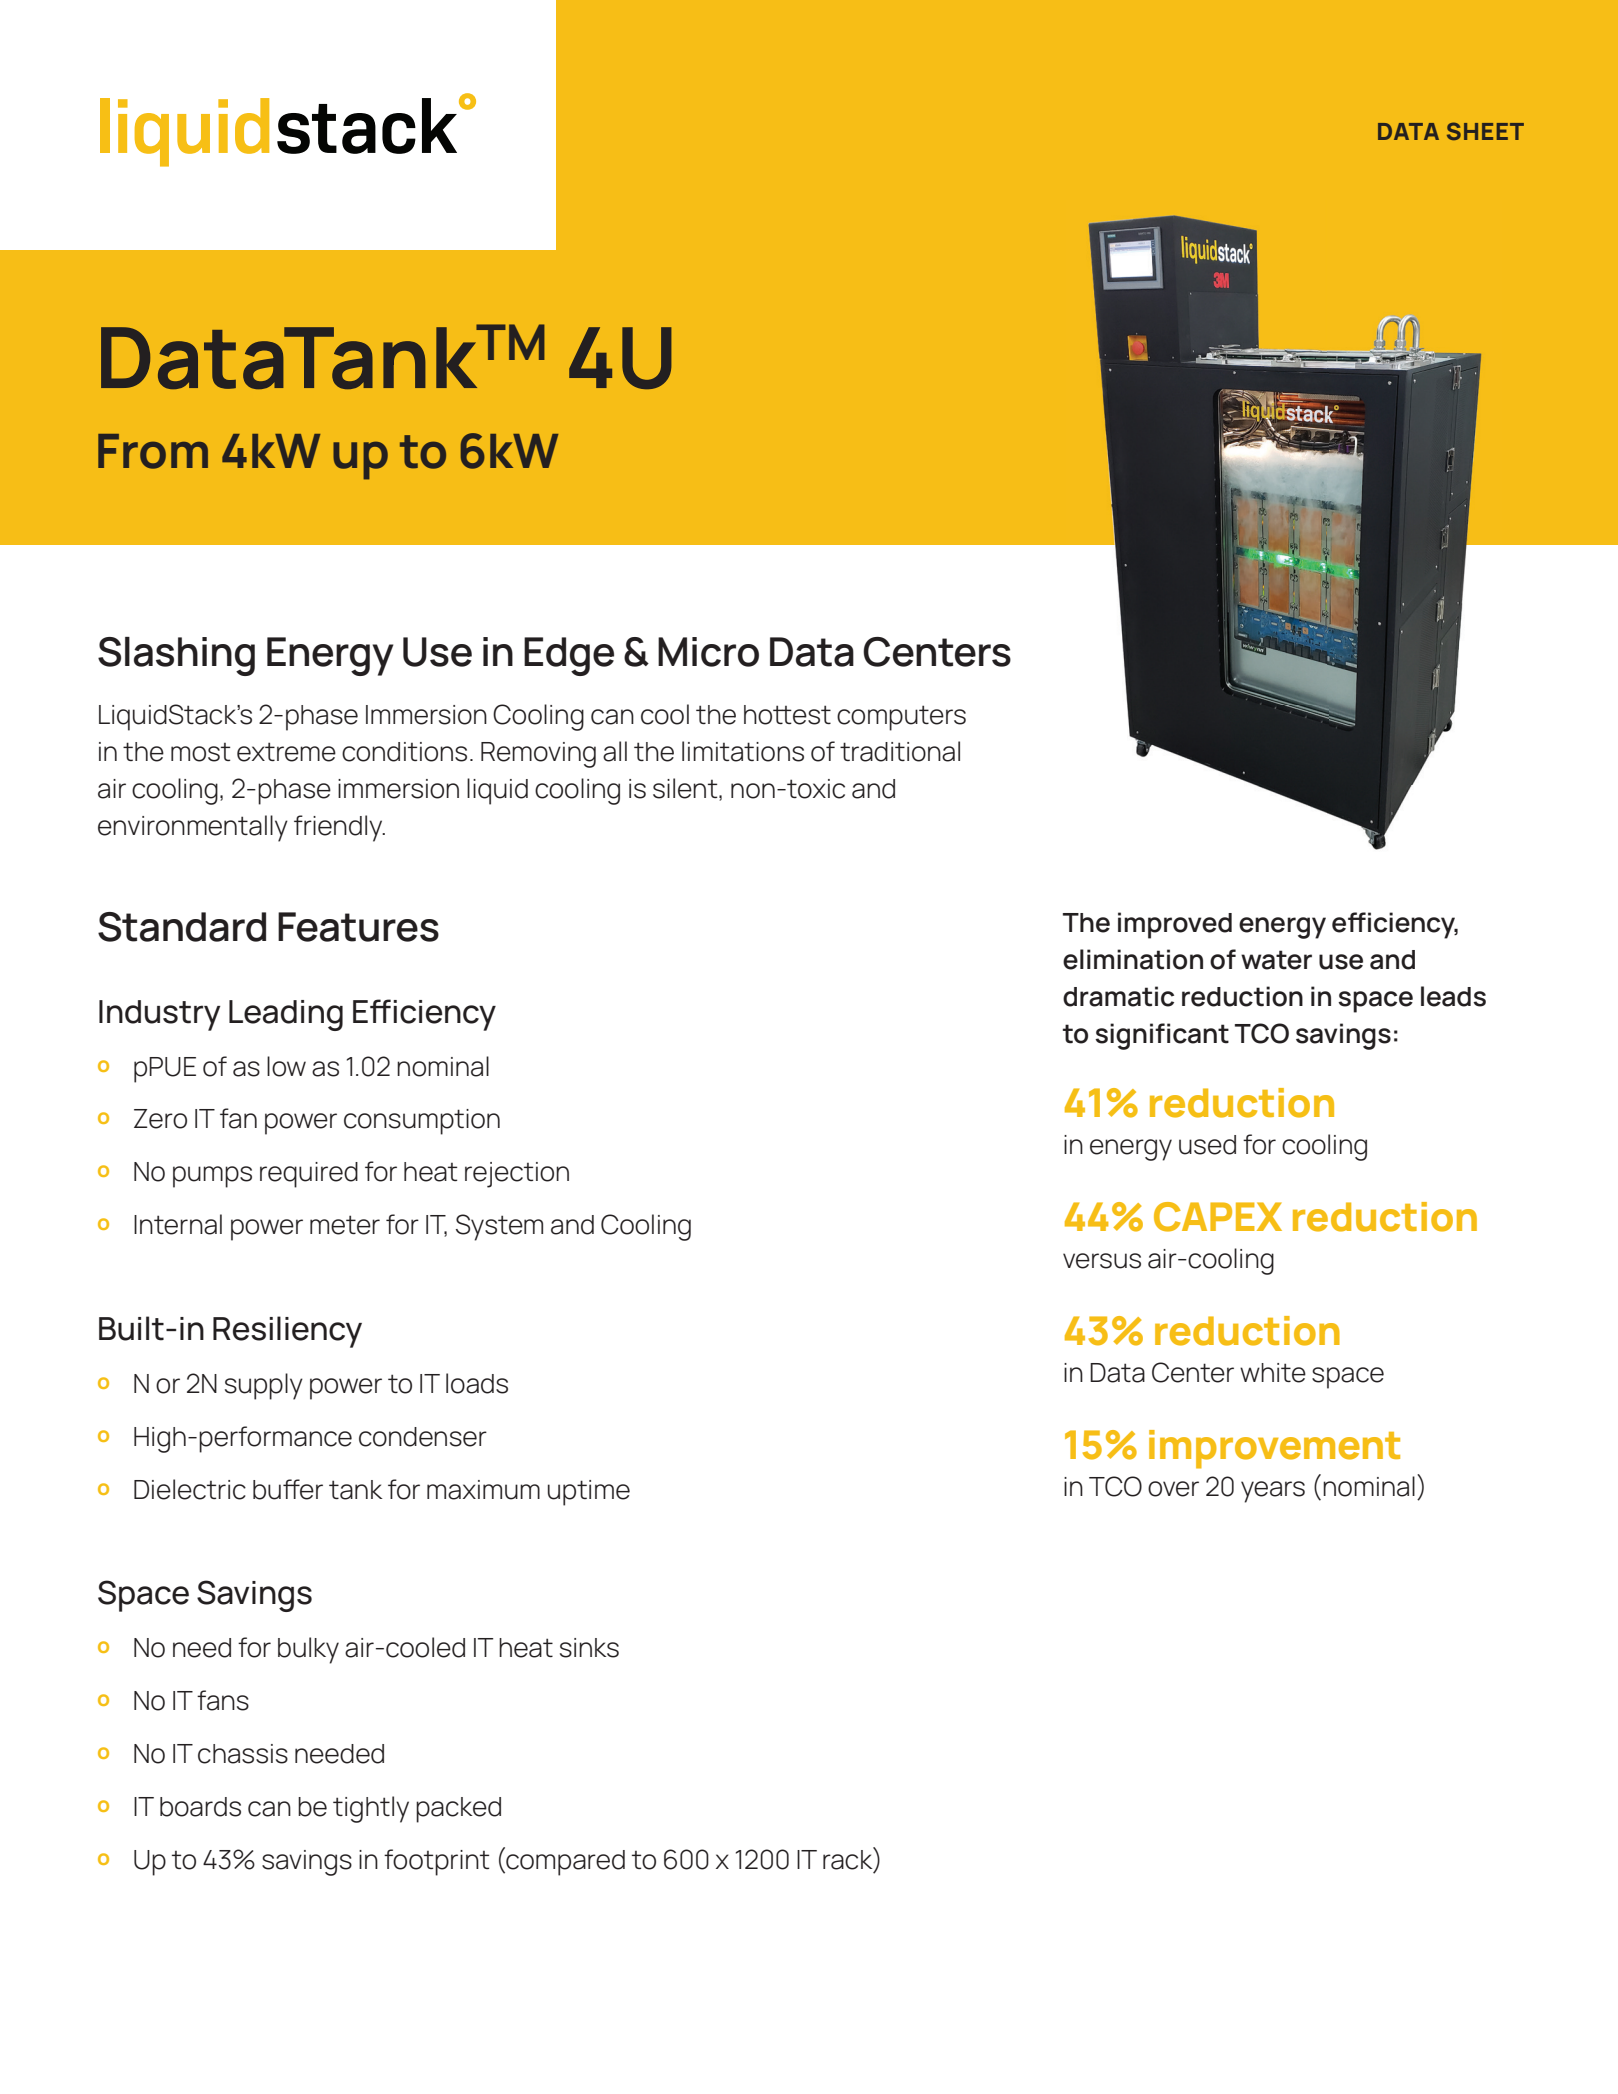 This screenshot has width=1618, height=2094. Describe the element at coordinates (1175, 925) in the screenshot. I see `improved` at that location.
